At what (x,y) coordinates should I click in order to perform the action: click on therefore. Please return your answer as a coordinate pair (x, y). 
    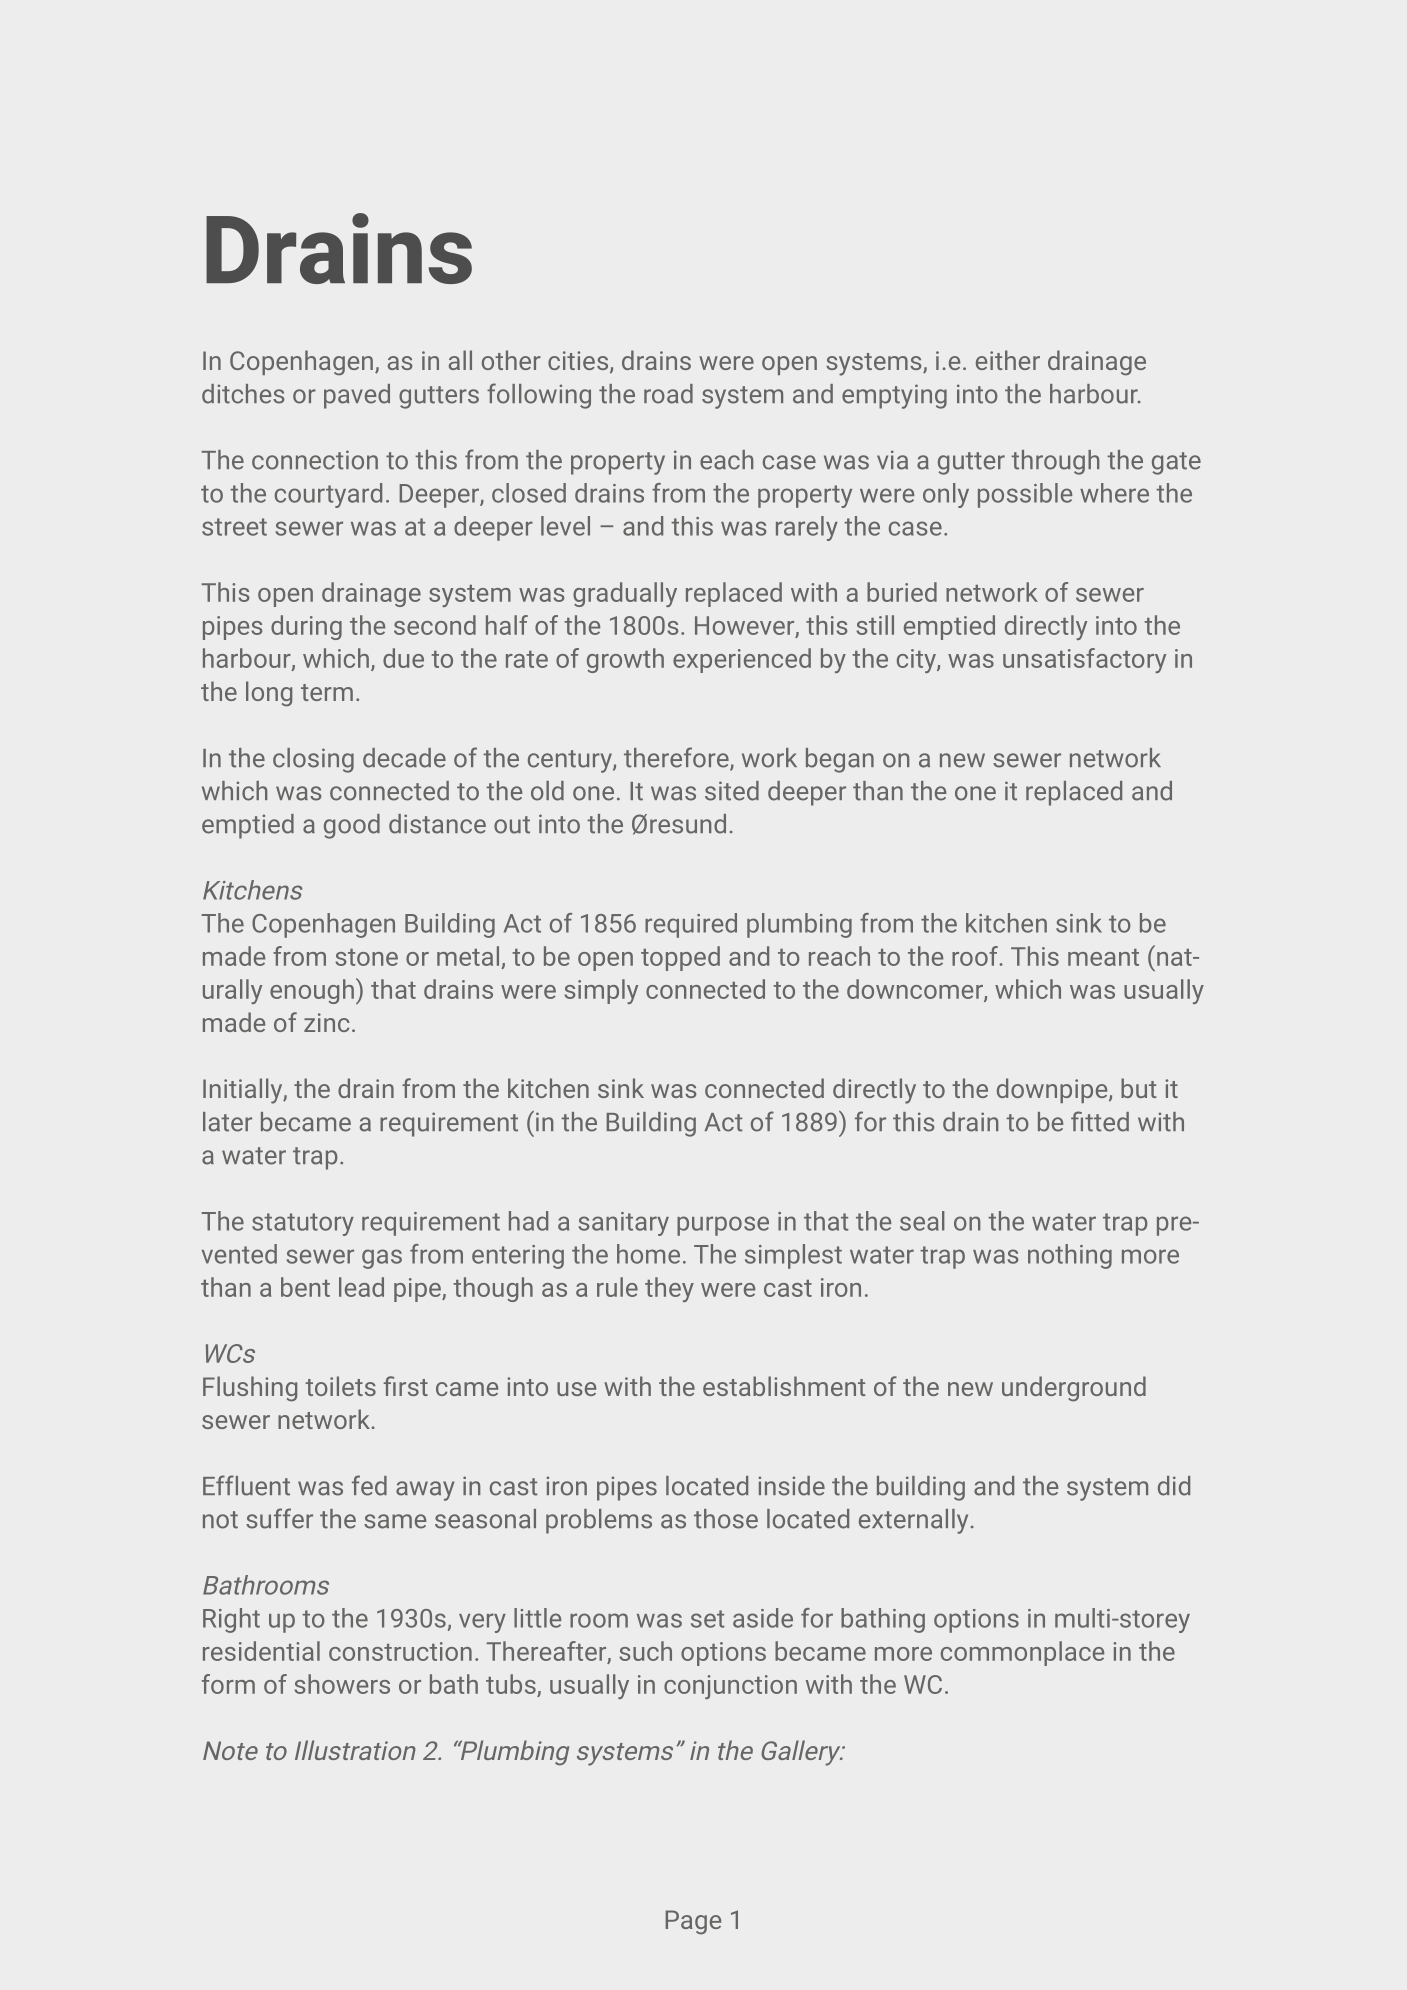
    Looking at the image, I should click on (677, 758).
